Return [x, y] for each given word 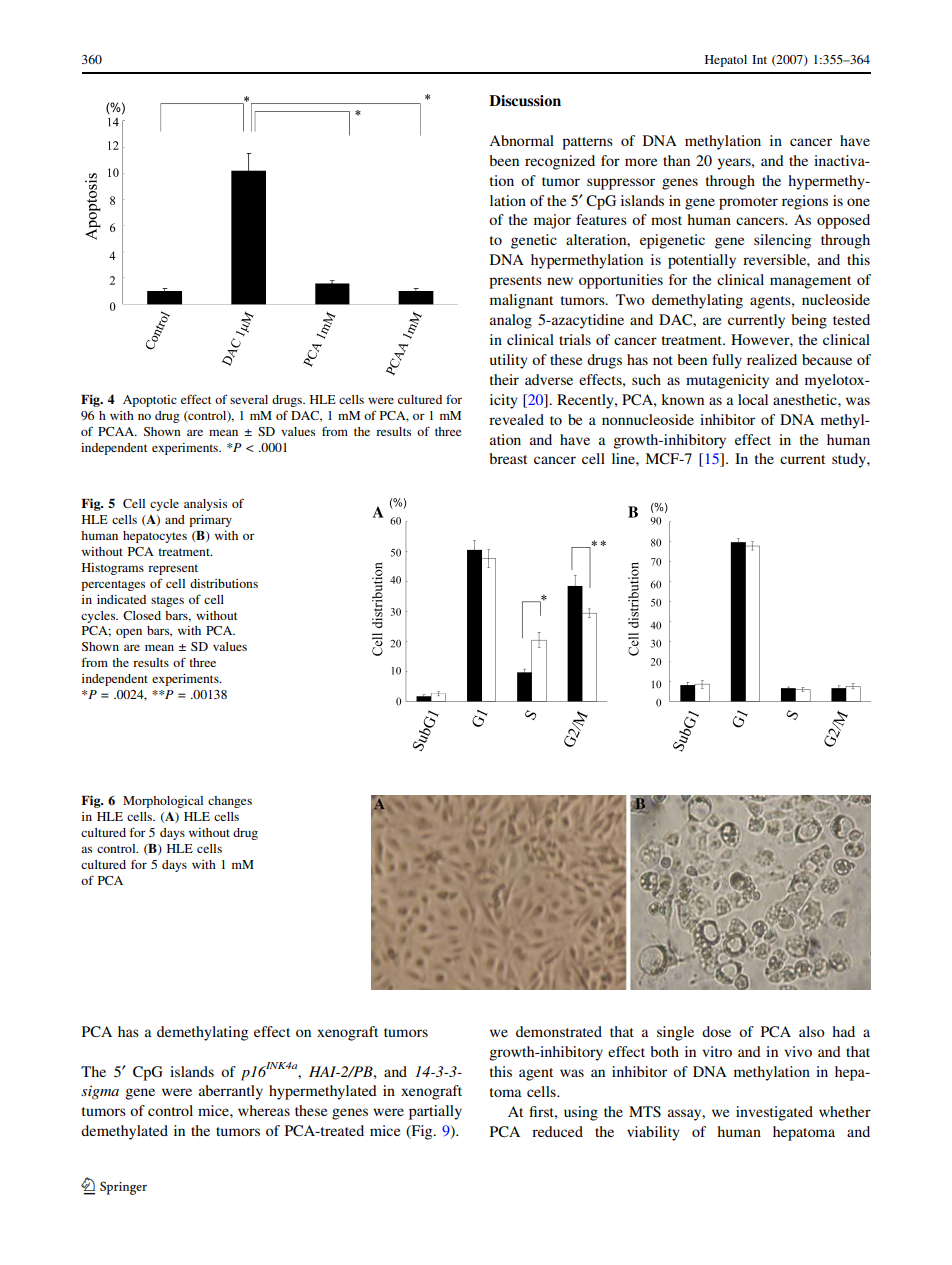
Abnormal [521, 140]
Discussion [525, 100]
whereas [264, 1110]
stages [167, 601]
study [850, 460]
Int [759, 59]
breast [508, 458]
